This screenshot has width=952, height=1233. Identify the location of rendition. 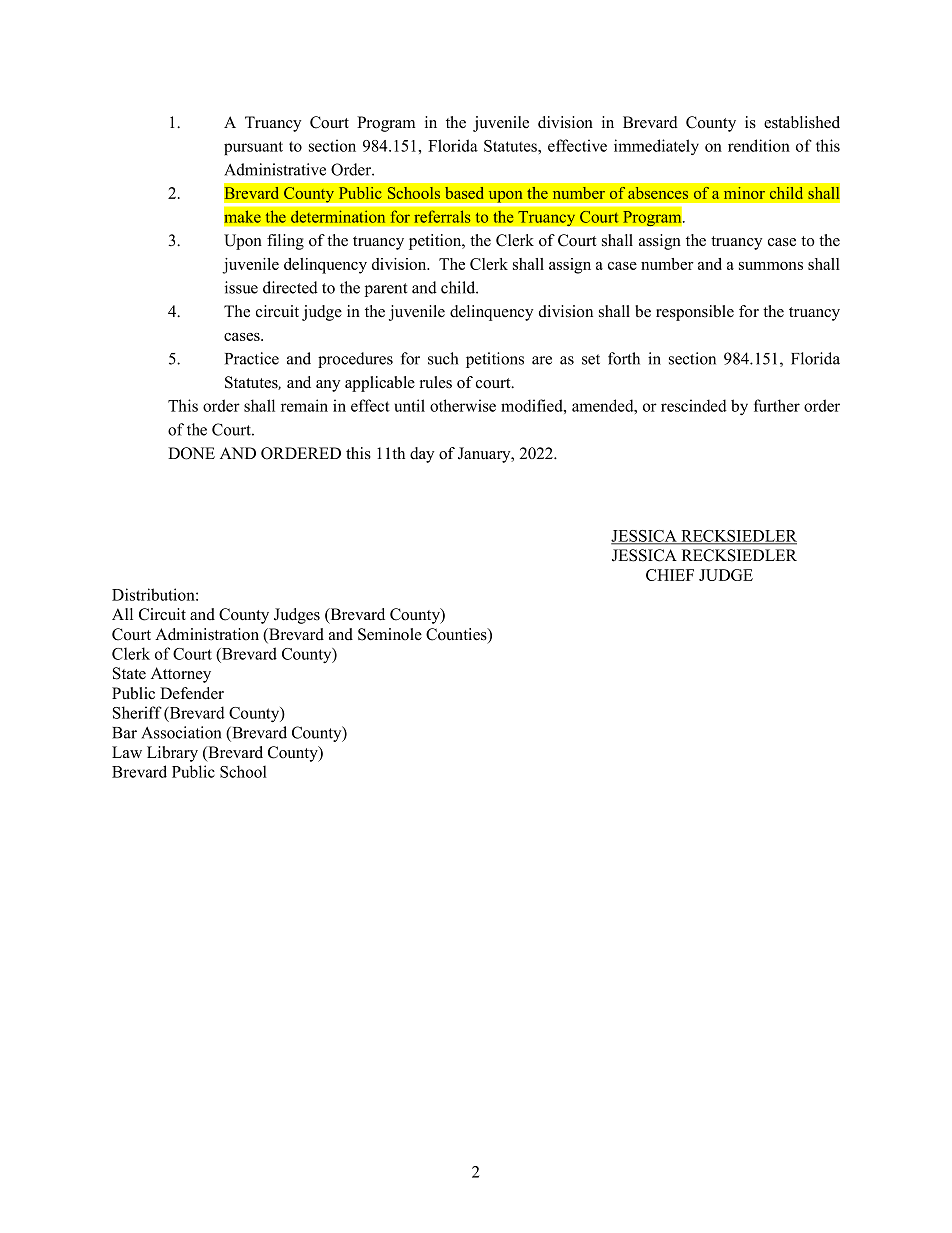
(759, 145).
